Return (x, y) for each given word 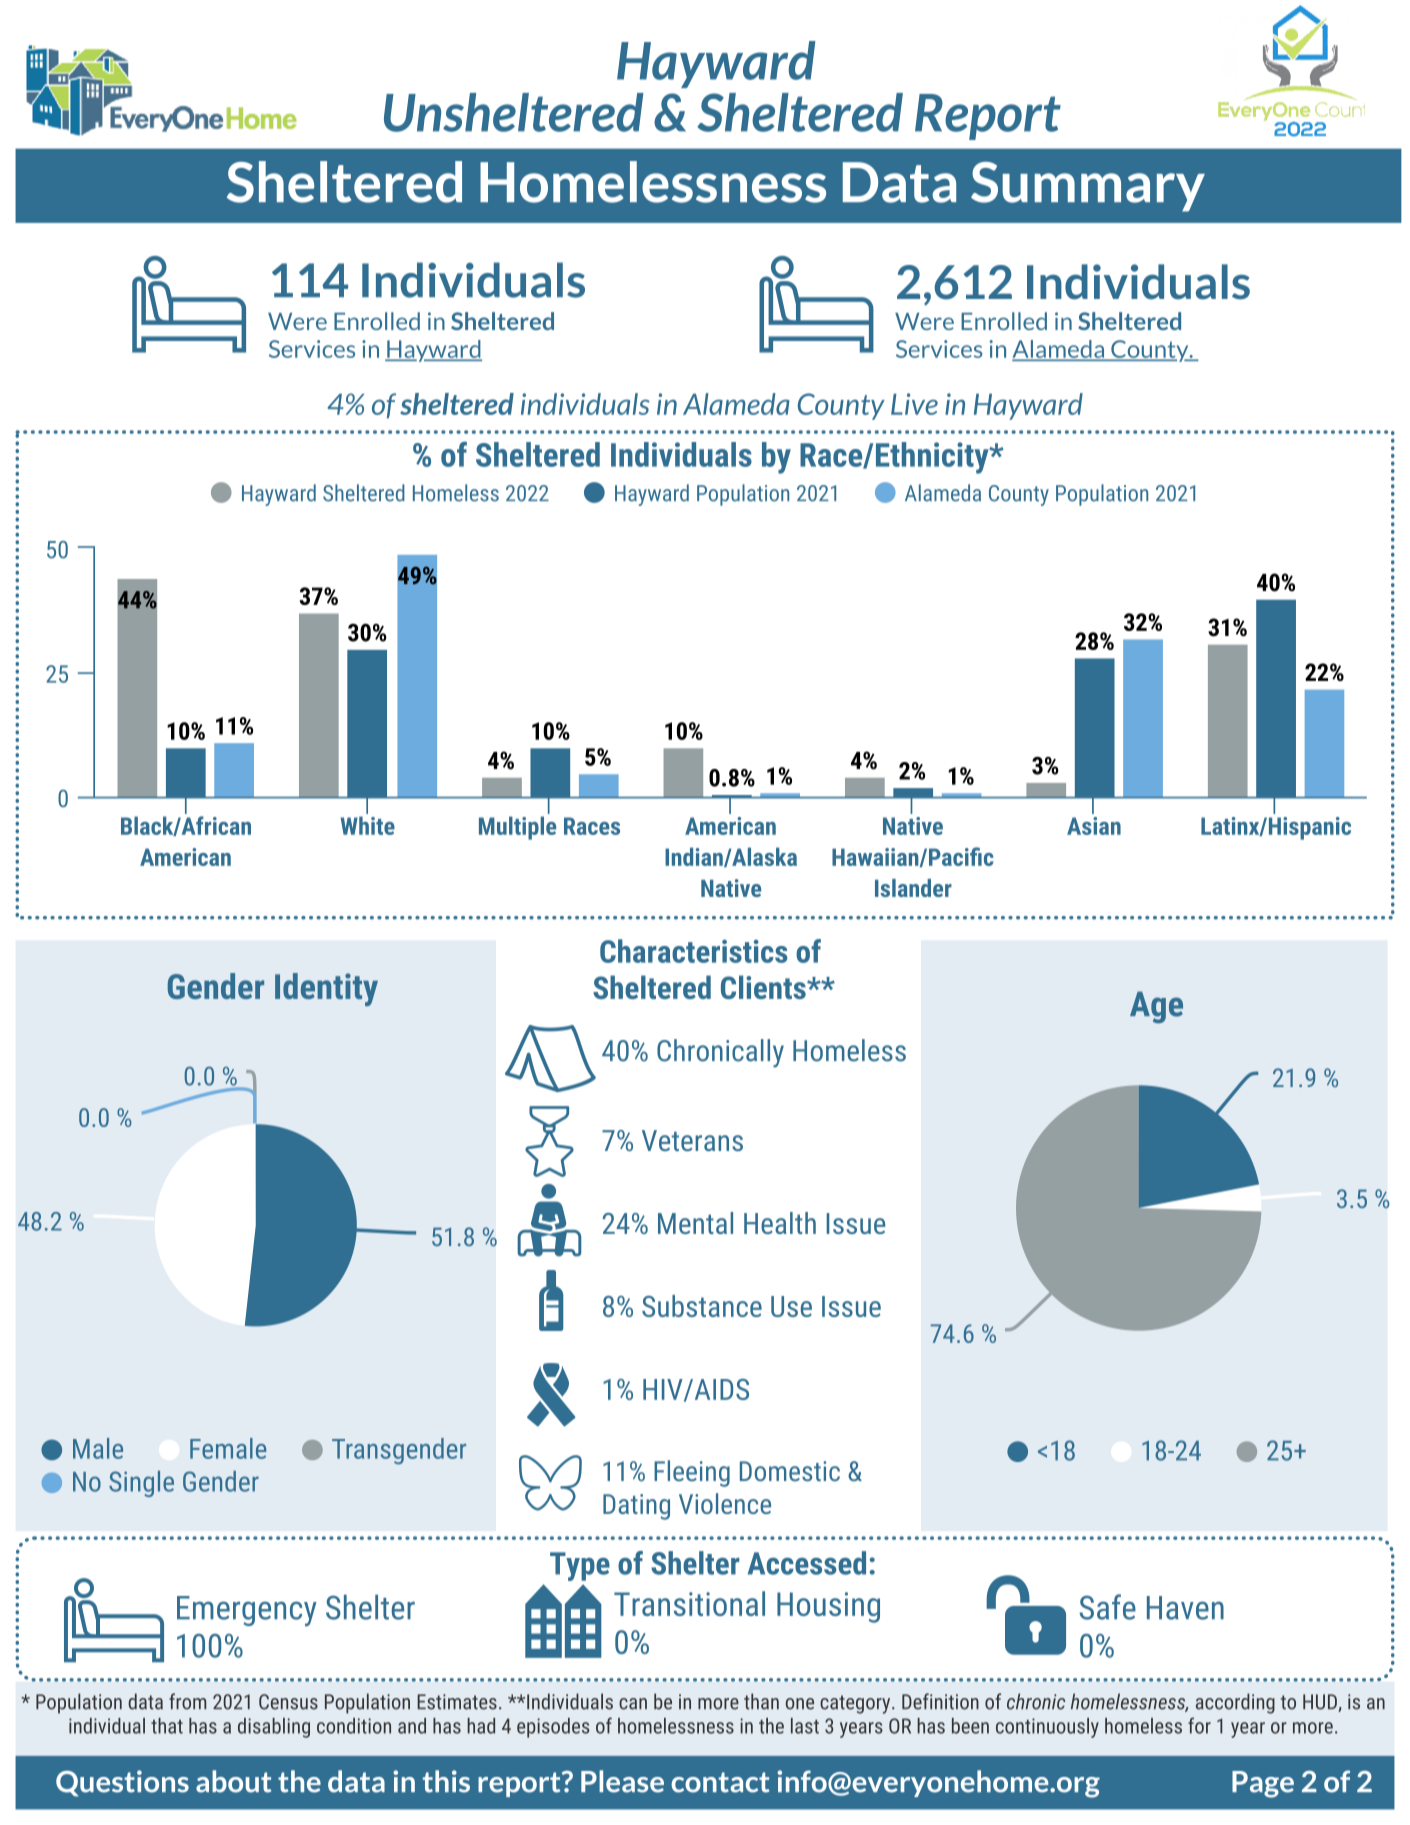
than (761, 1701)
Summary (1088, 187)
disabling (274, 1728)
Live (914, 404)
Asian (1094, 826)
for (1199, 1725)
